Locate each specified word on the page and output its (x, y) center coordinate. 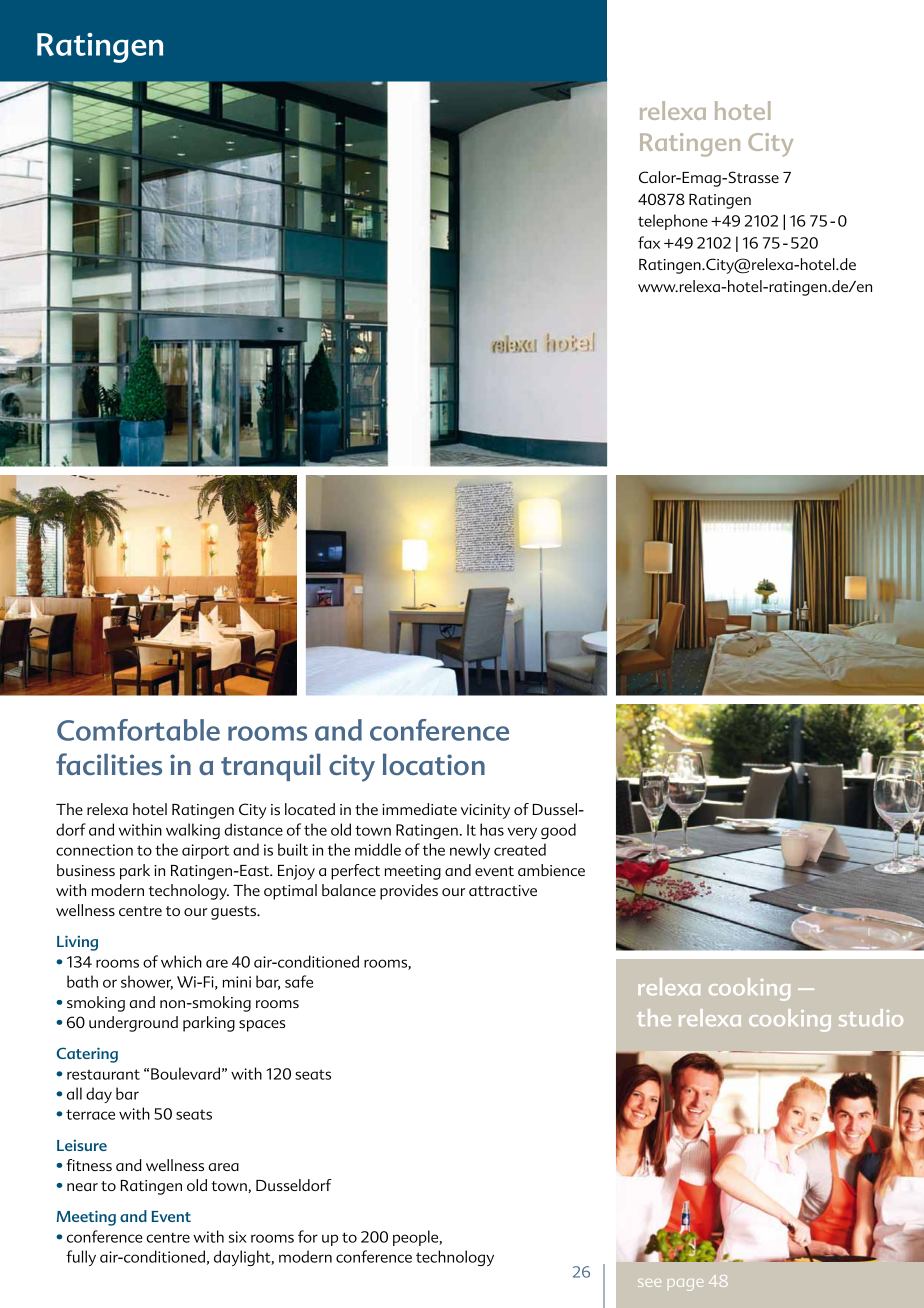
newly (470, 851)
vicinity (485, 811)
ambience (551, 870)
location (434, 764)
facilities (109, 764)
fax (649, 242)
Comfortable (138, 730)
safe (299, 981)
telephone (673, 222)
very (522, 833)
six (238, 1237)
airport (205, 851)
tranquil (271, 767)
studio (871, 1017)
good (558, 831)
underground (133, 1024)
